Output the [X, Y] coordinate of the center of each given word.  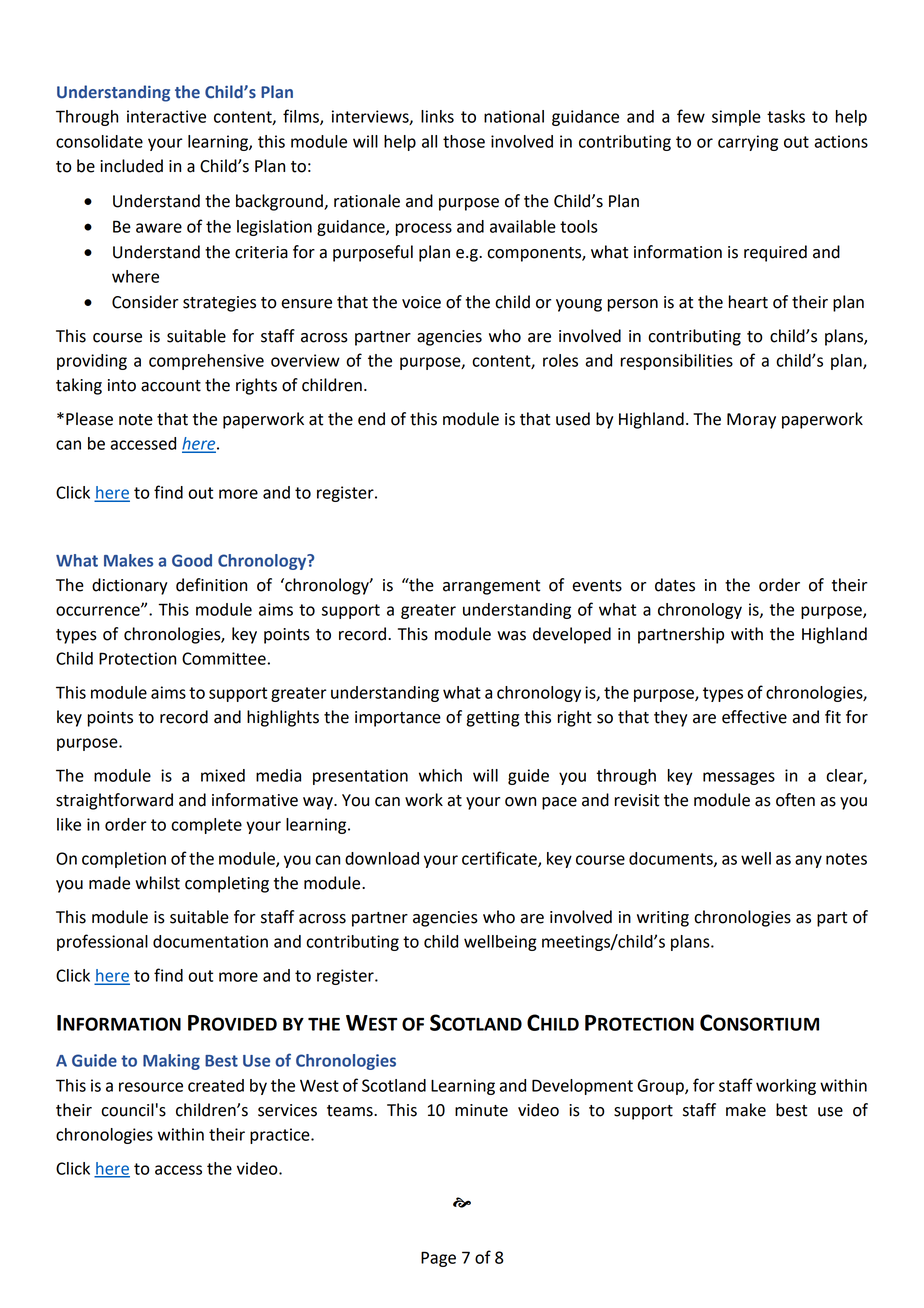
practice [281, 1136]
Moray [751, 421]
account [171, 386]
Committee [224, 658]
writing [663, 919]
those [464, 141]
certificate [500, 859]
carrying [748, 143]
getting [492, 719]
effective [754, 717]
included [131, 166]
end [371, 419]
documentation [210, 941]
